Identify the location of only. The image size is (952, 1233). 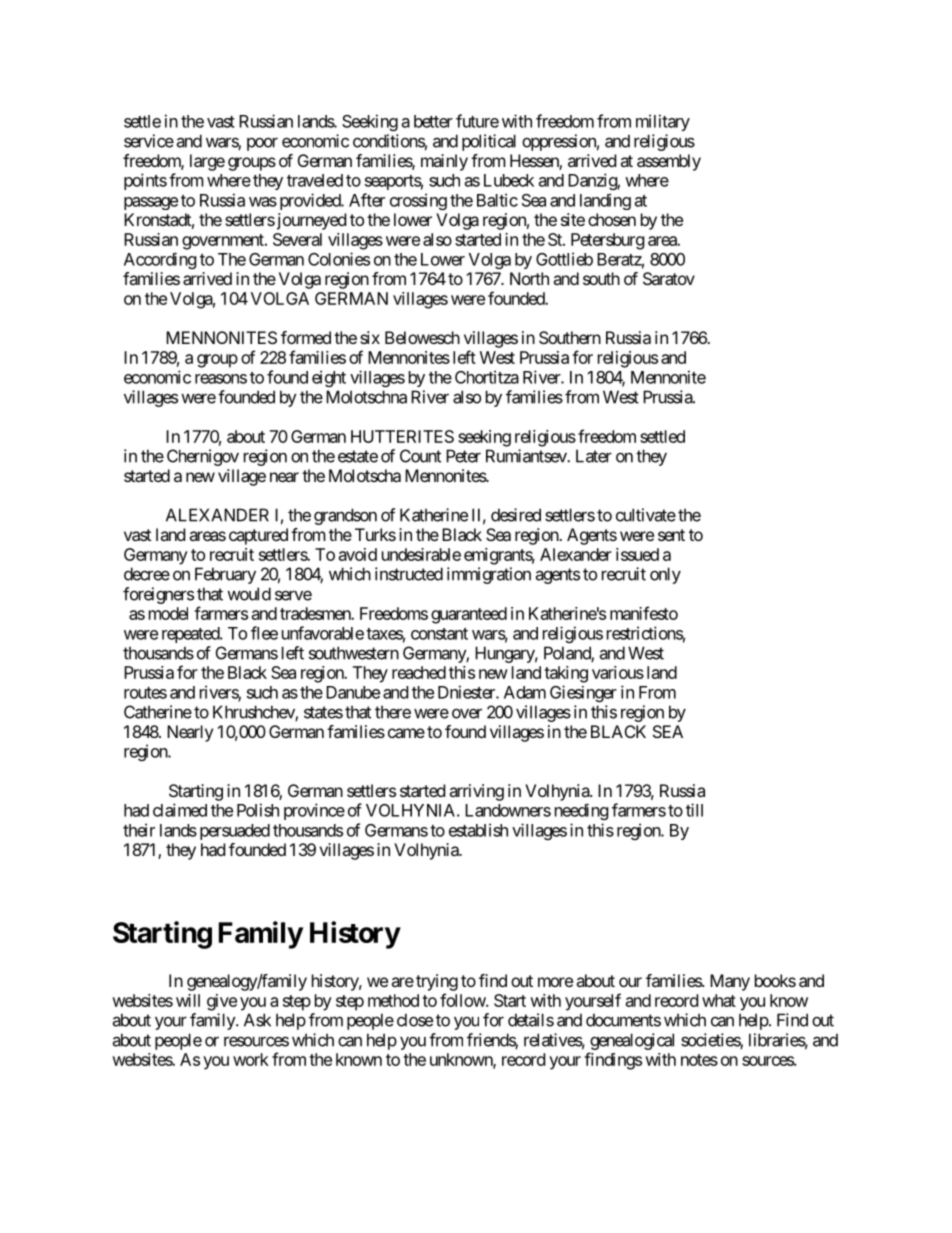
(665, 575).
